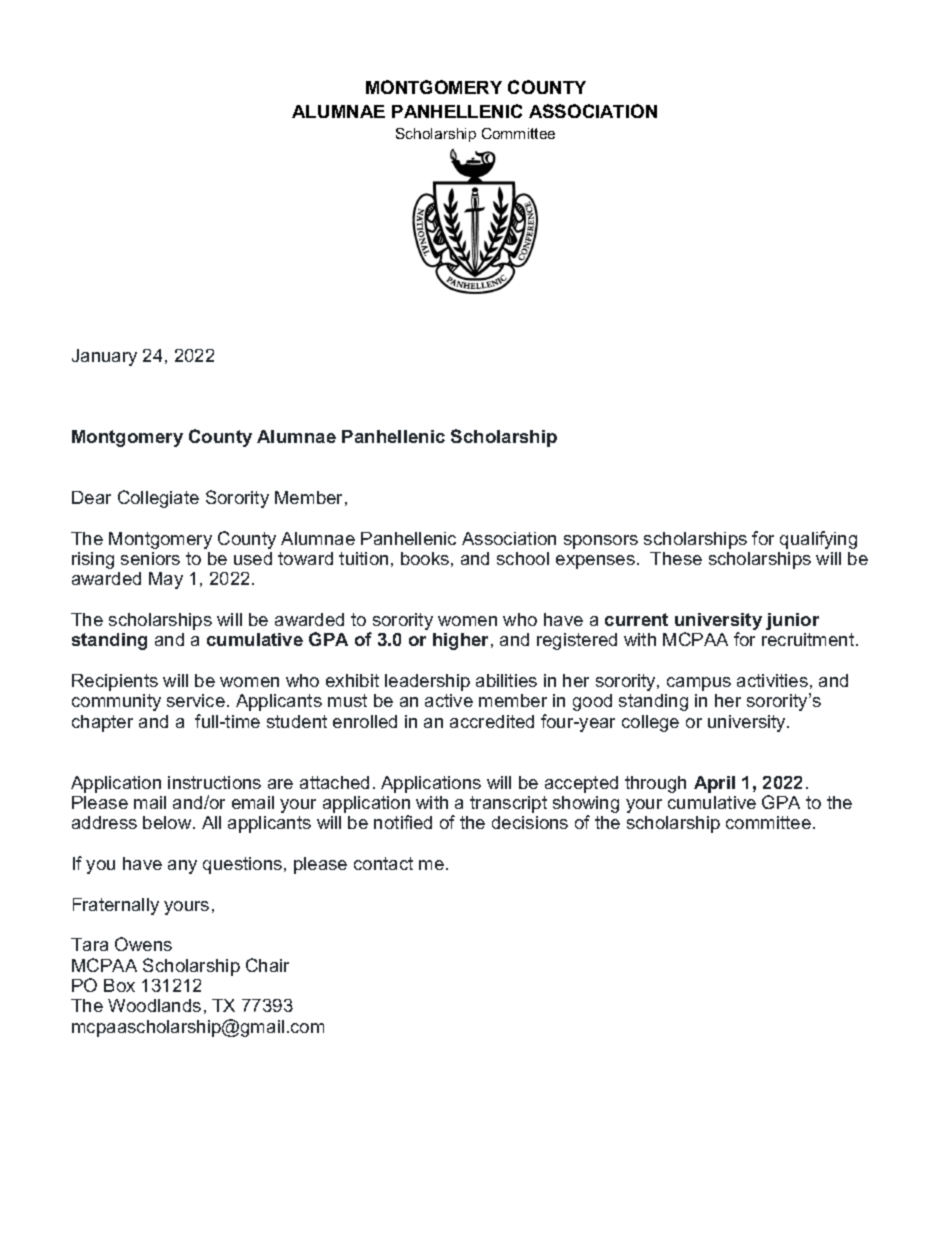 The height and width of the screenshot is (1233, 952). What do you see at coordinates (818, 540) in the screenshot?
I see `qualifying` at bounding box center [818, 540].
